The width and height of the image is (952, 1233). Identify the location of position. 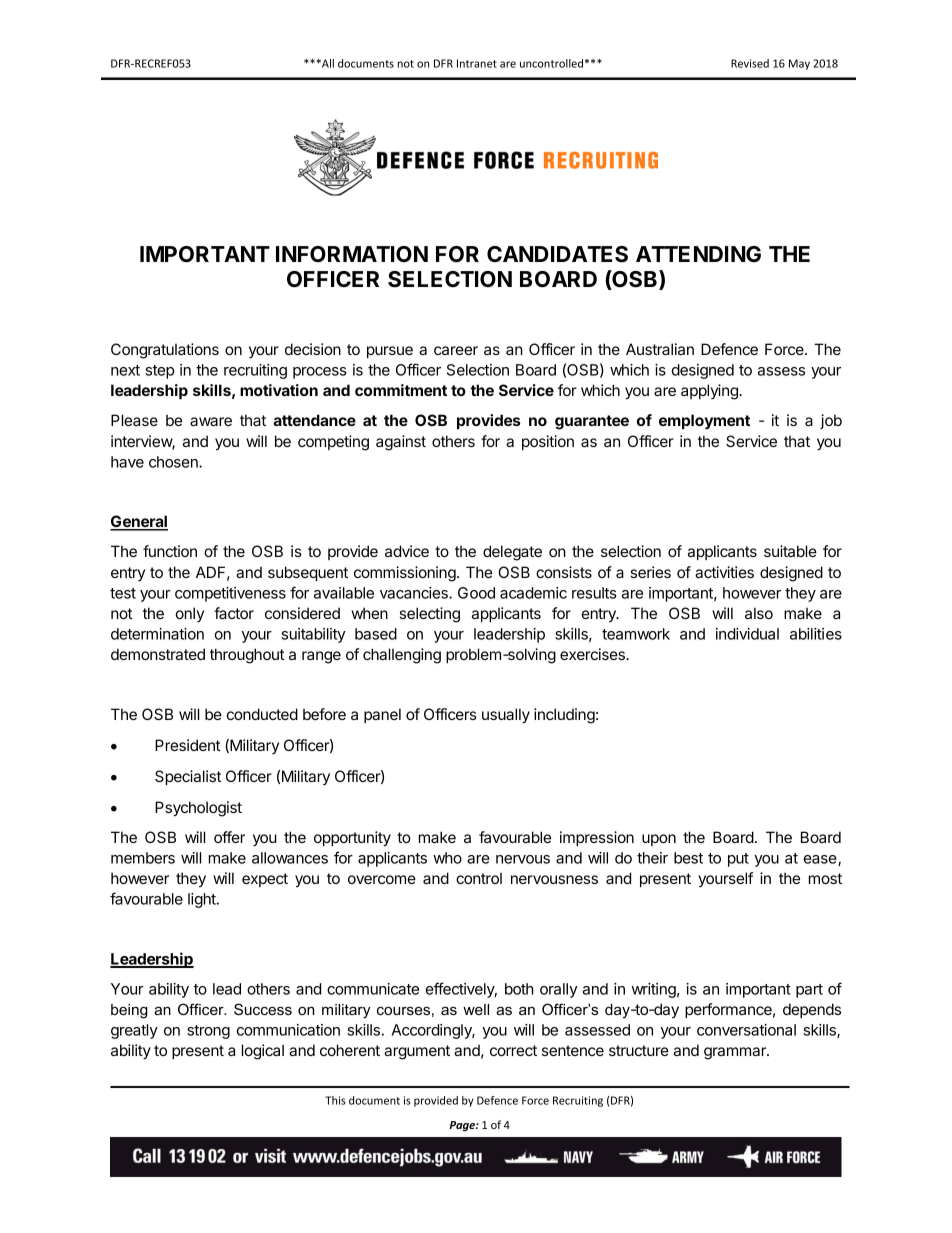
(548, 442).
